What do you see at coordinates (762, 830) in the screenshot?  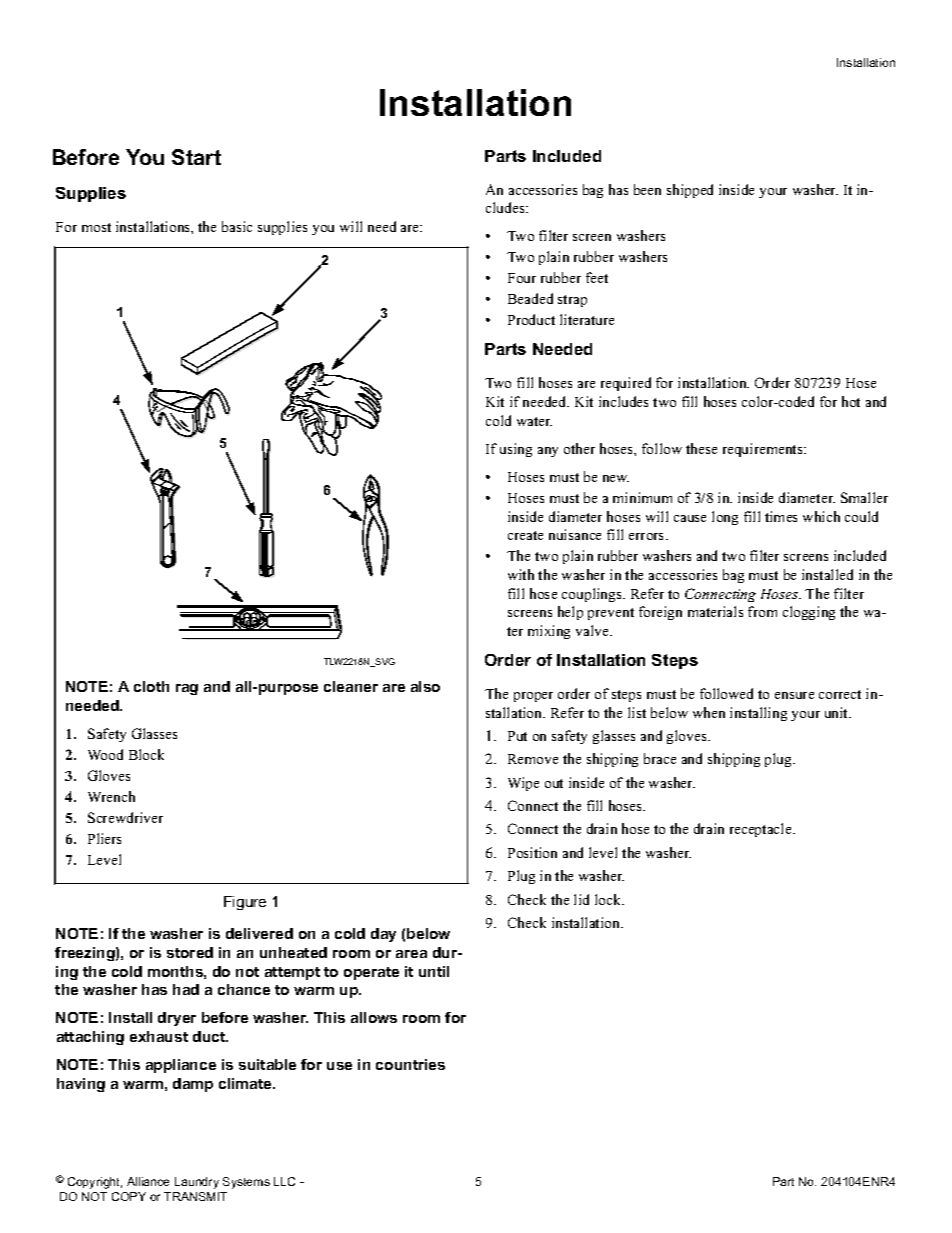 I see `receptacle` at bounding box center [762, 830].
